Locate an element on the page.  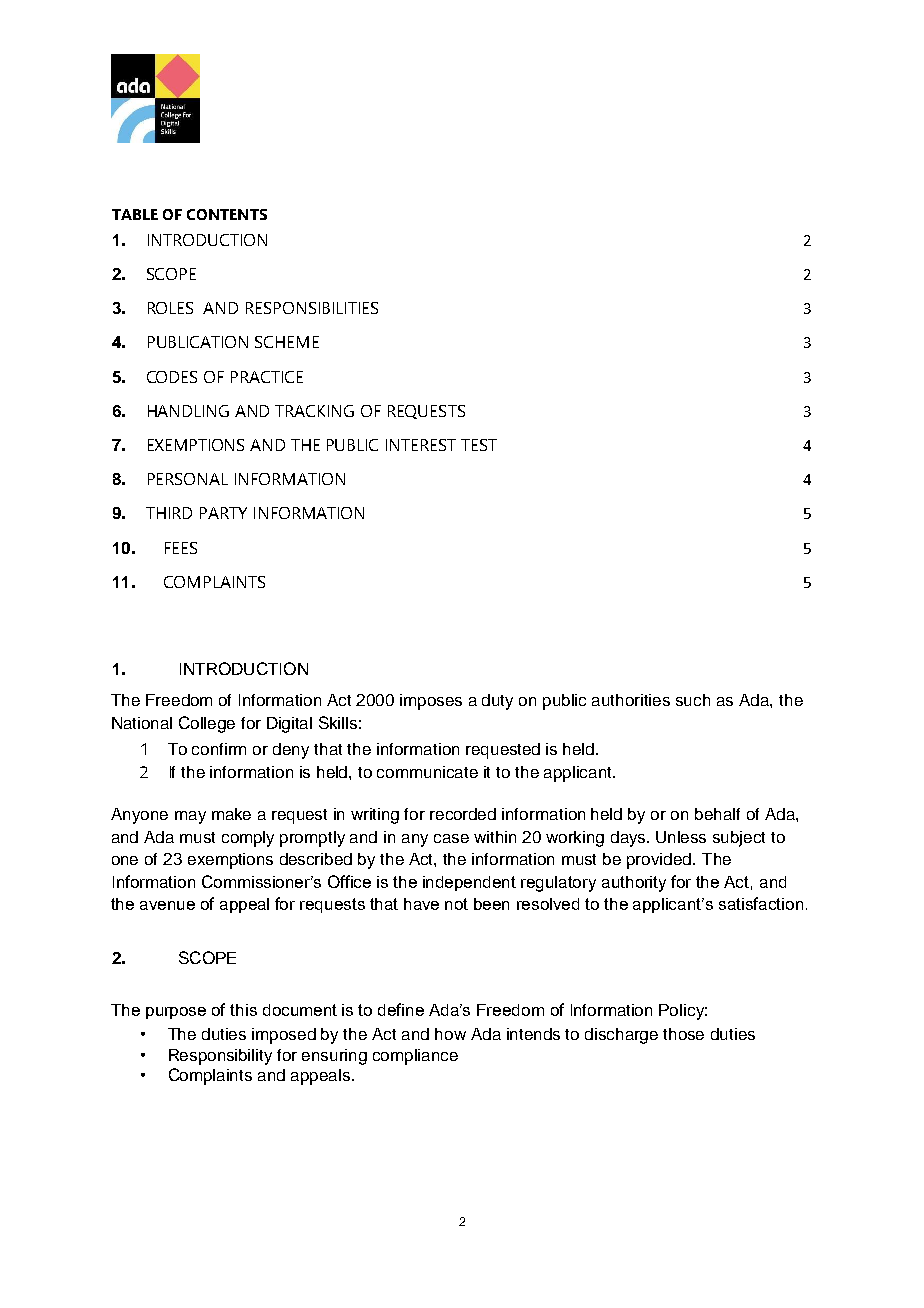
TEST is located at coordinates (479, 445).
